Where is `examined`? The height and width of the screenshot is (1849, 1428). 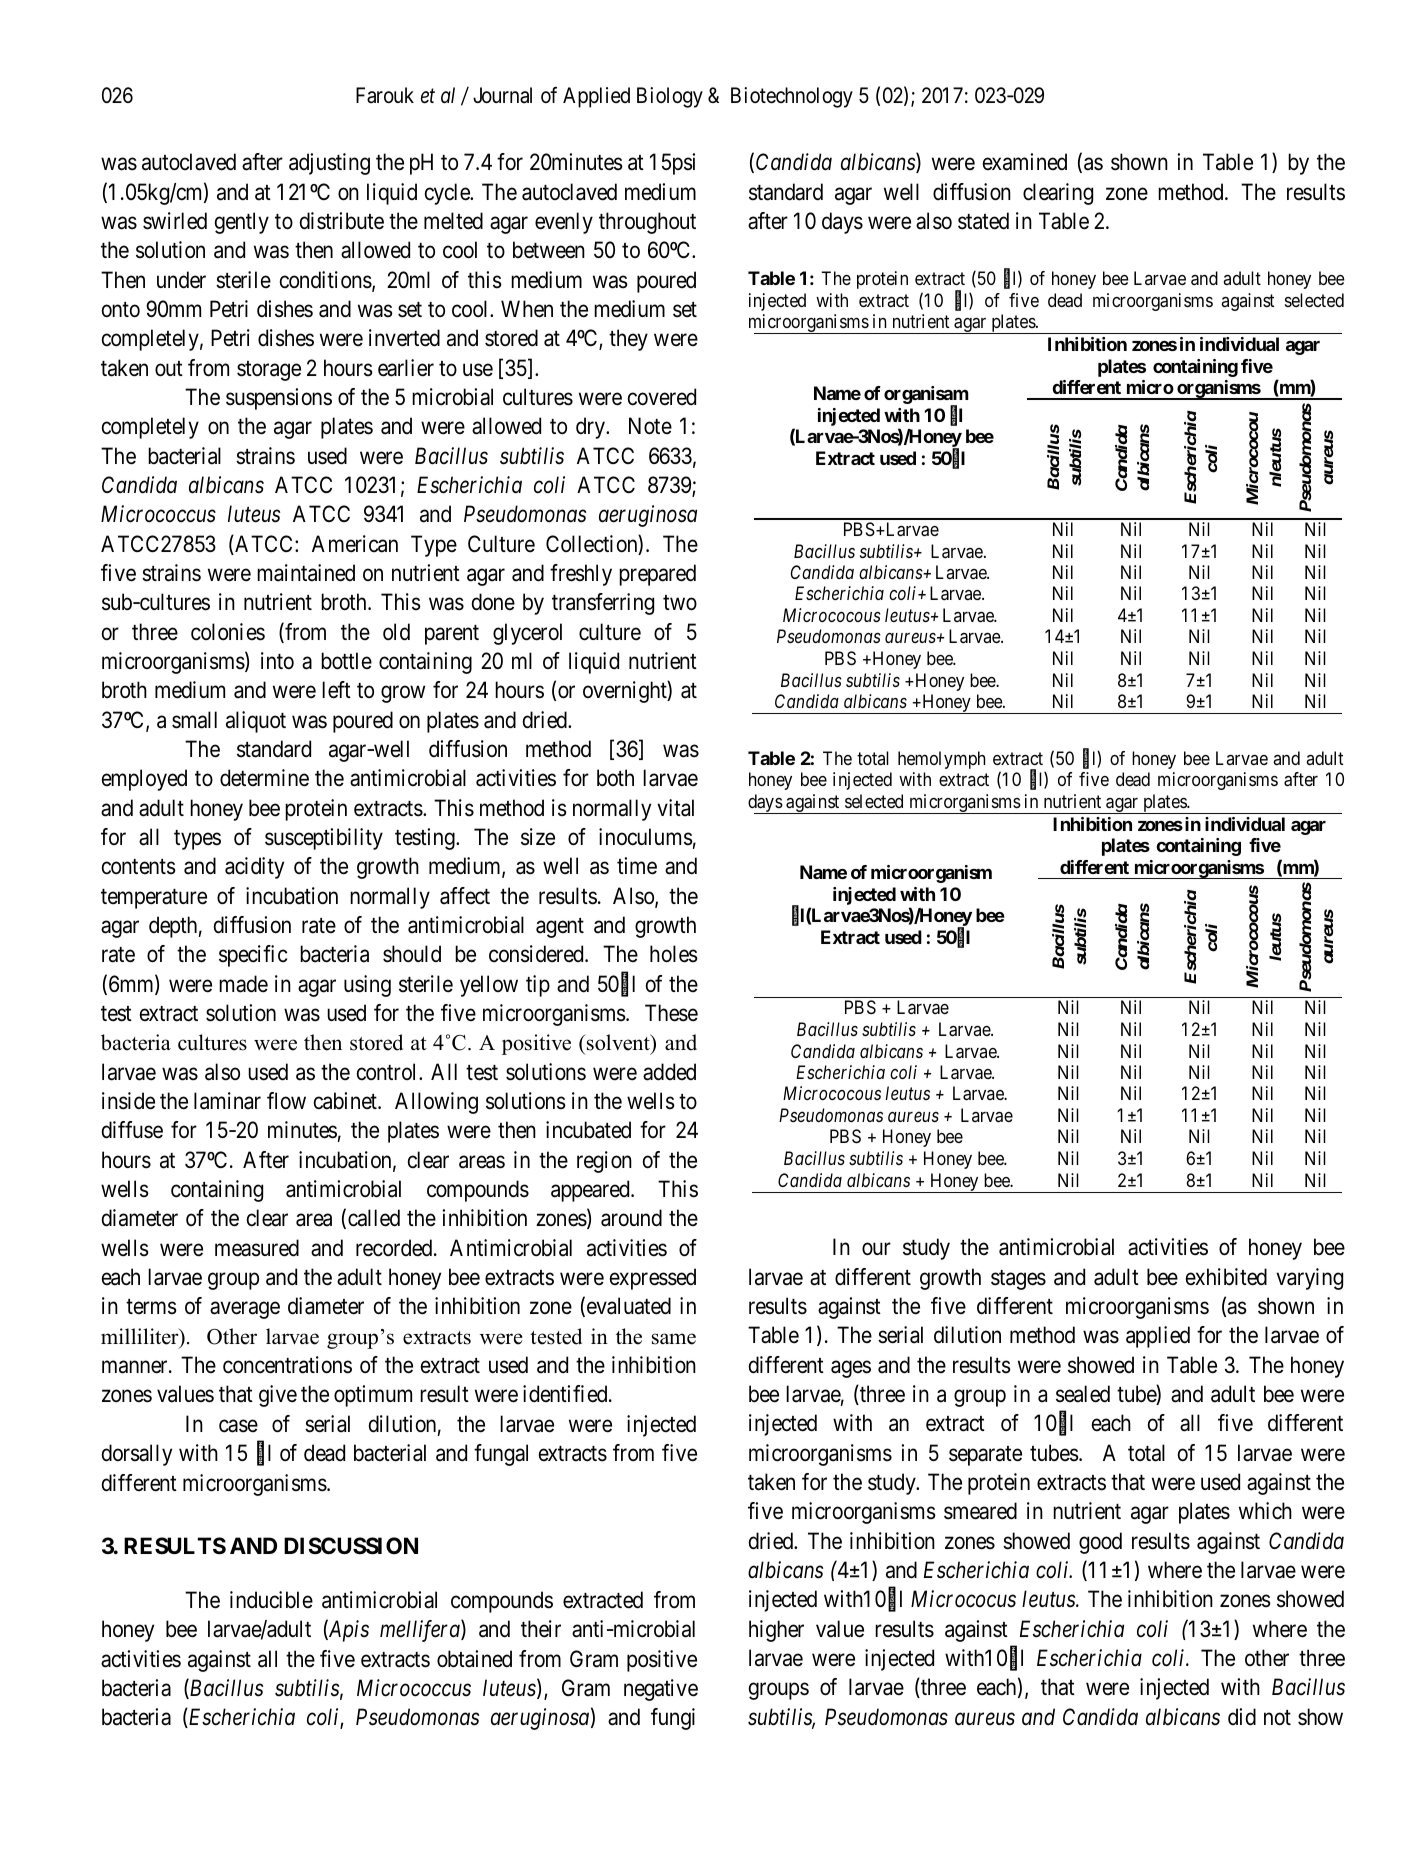
examined is located at coordinates (1025, 162).
